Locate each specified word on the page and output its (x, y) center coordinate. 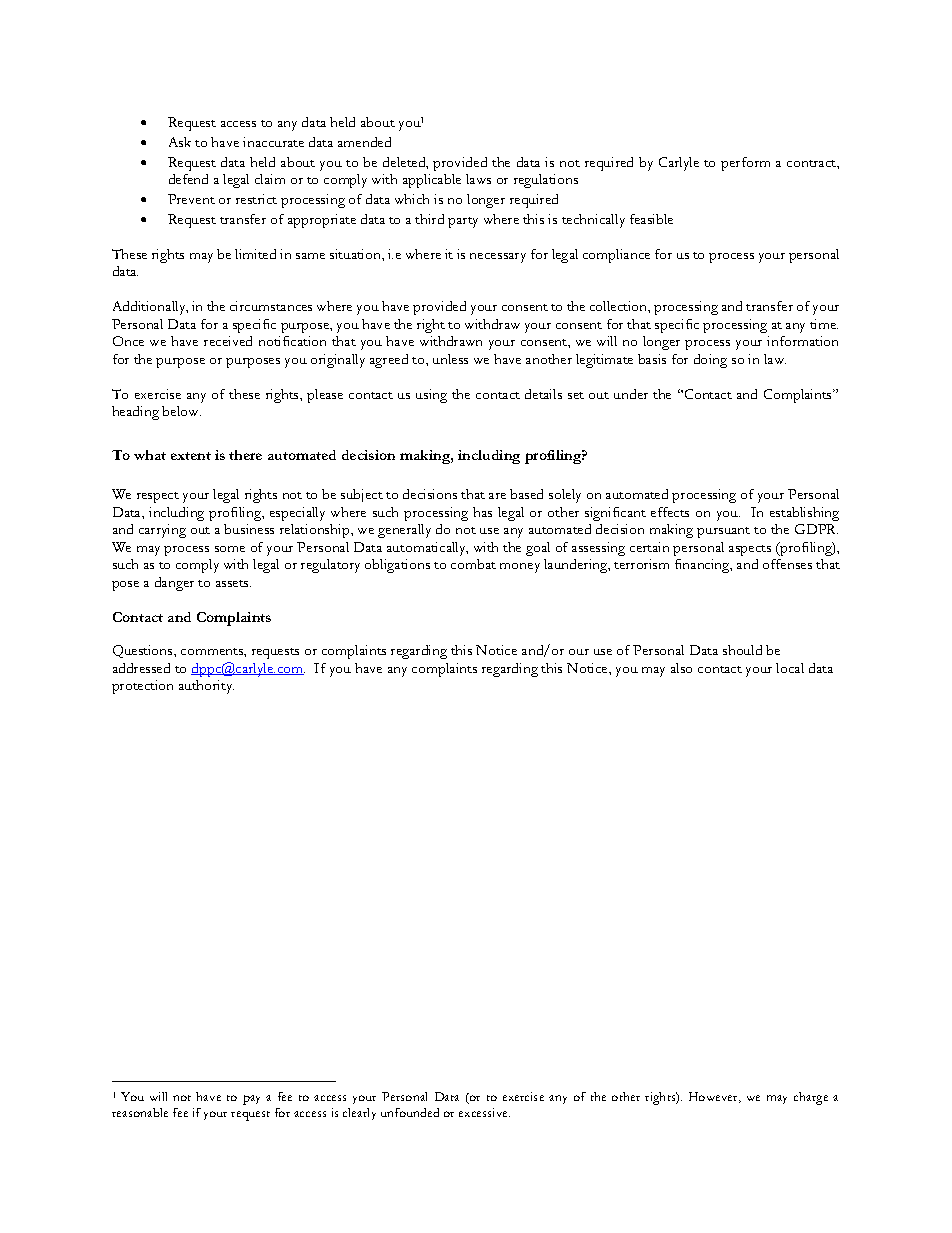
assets (233, 583)
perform (745, 164)
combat (473, 564)
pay (251, 1100)
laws (478, 179)
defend (188, 179)
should (742, 650)
